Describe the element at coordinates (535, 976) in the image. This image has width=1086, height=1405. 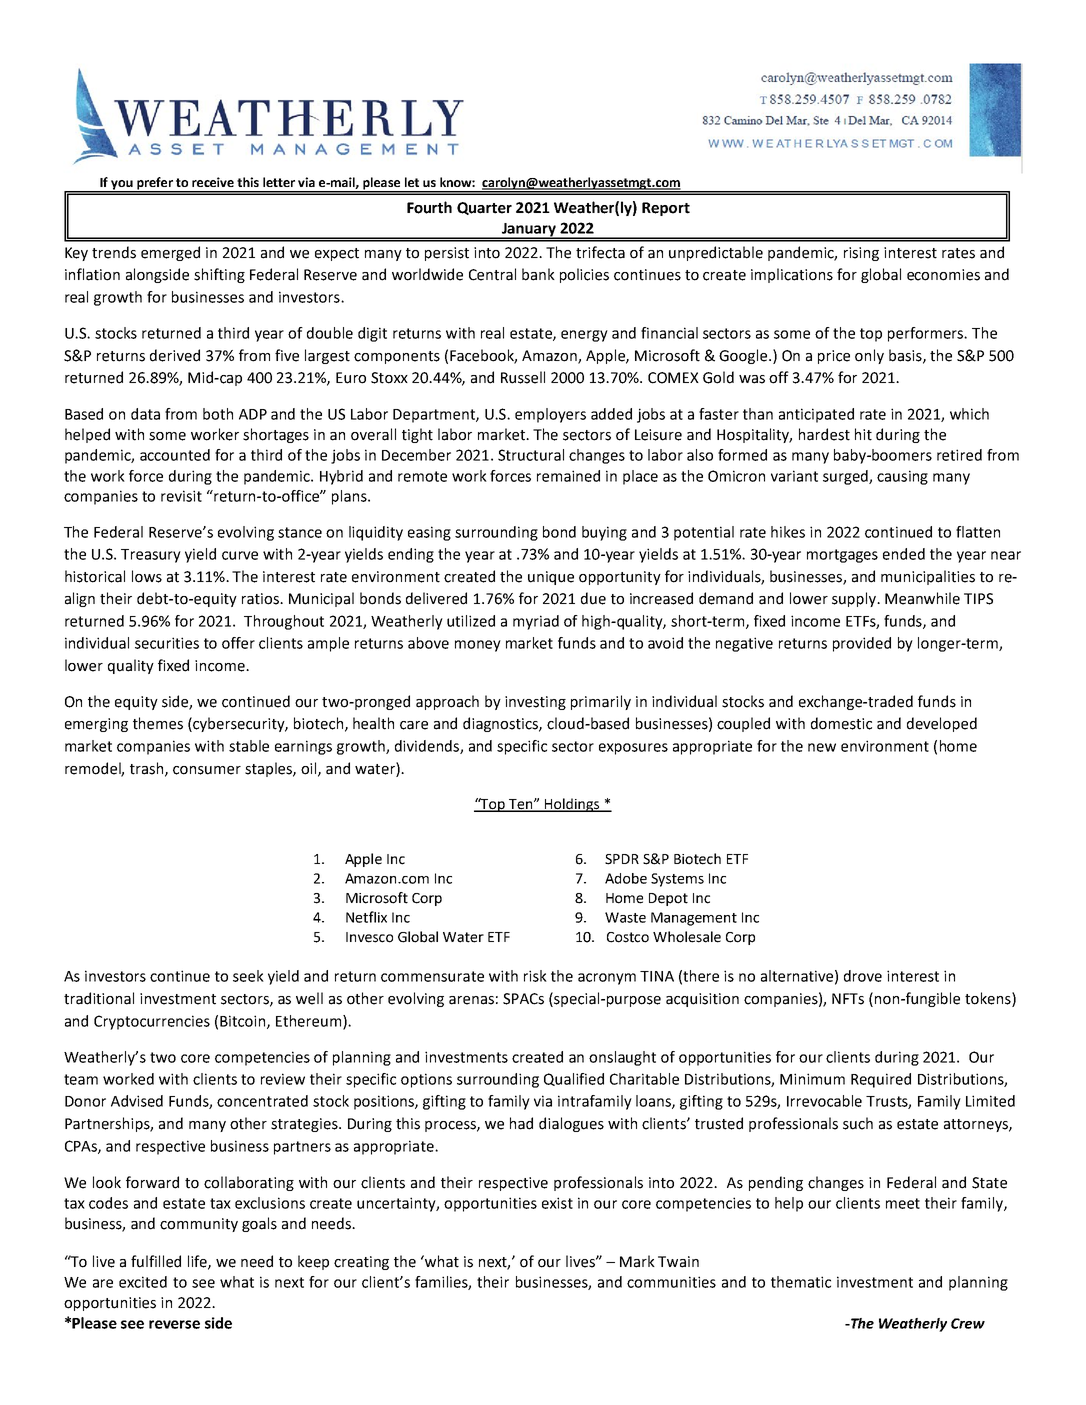
I see `risk` at that location.
